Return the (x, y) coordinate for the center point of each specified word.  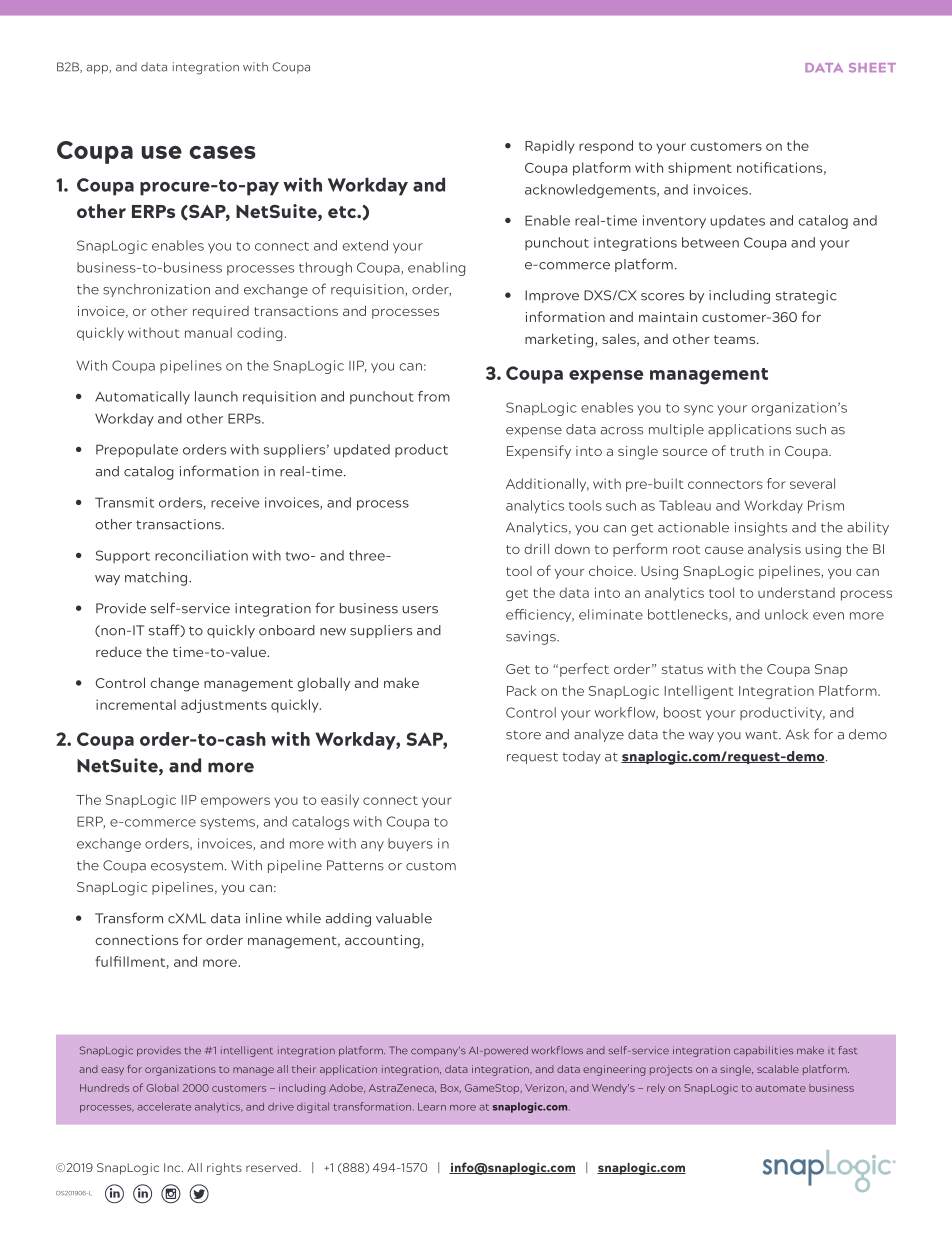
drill (536, 549)
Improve (552, 296)
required (221, 312)
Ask (797, 734)
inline (264, 918)
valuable (404, 918)
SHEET (872, 68)
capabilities (763, 1051)
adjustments (224, 706)
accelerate (164, 1106)
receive (235, 502)
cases (222, 152)
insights (761, 529)
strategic (806, 297)
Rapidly (550, 147)
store (523, 735)
